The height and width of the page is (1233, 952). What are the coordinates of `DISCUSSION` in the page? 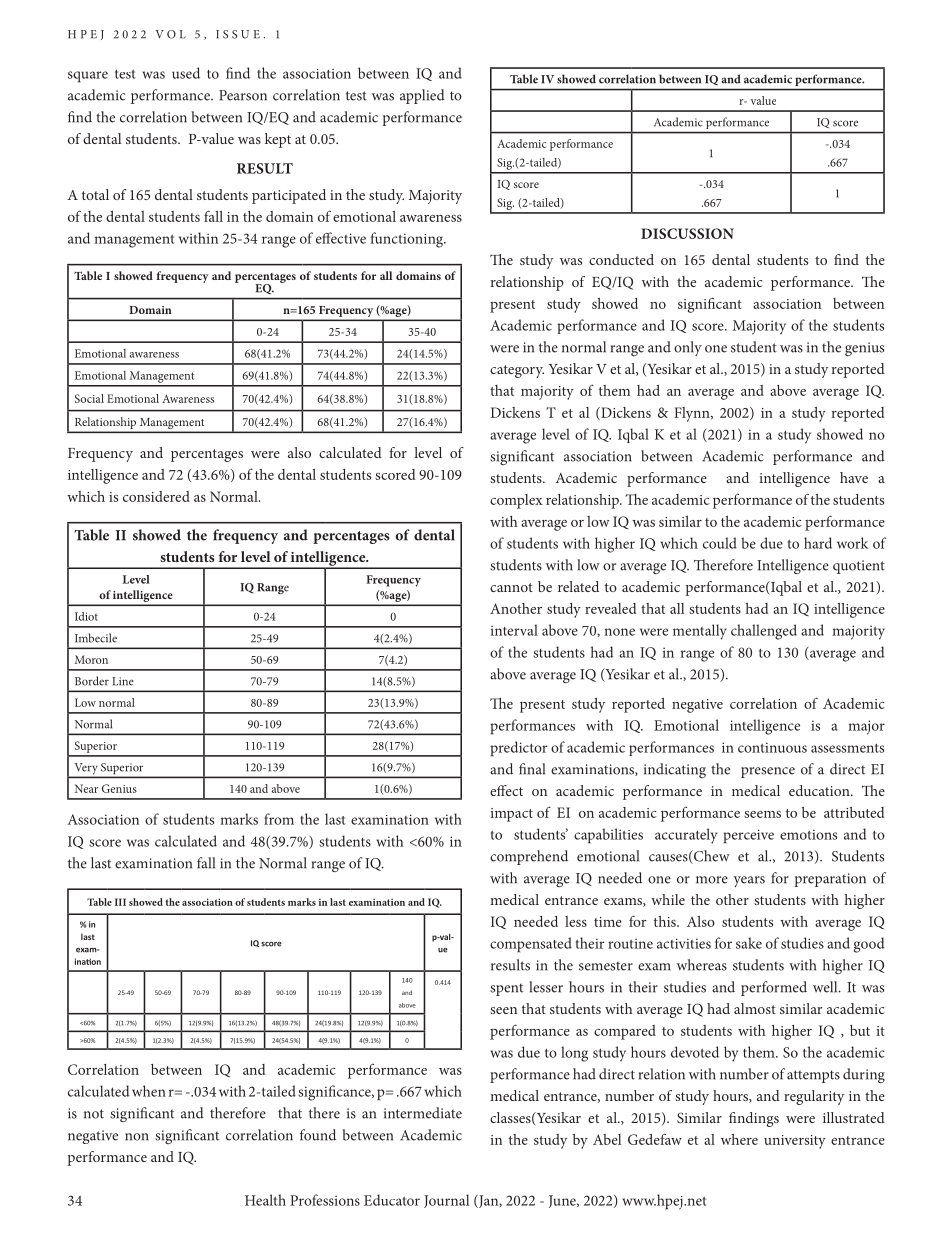 It's located at (687, 233).
